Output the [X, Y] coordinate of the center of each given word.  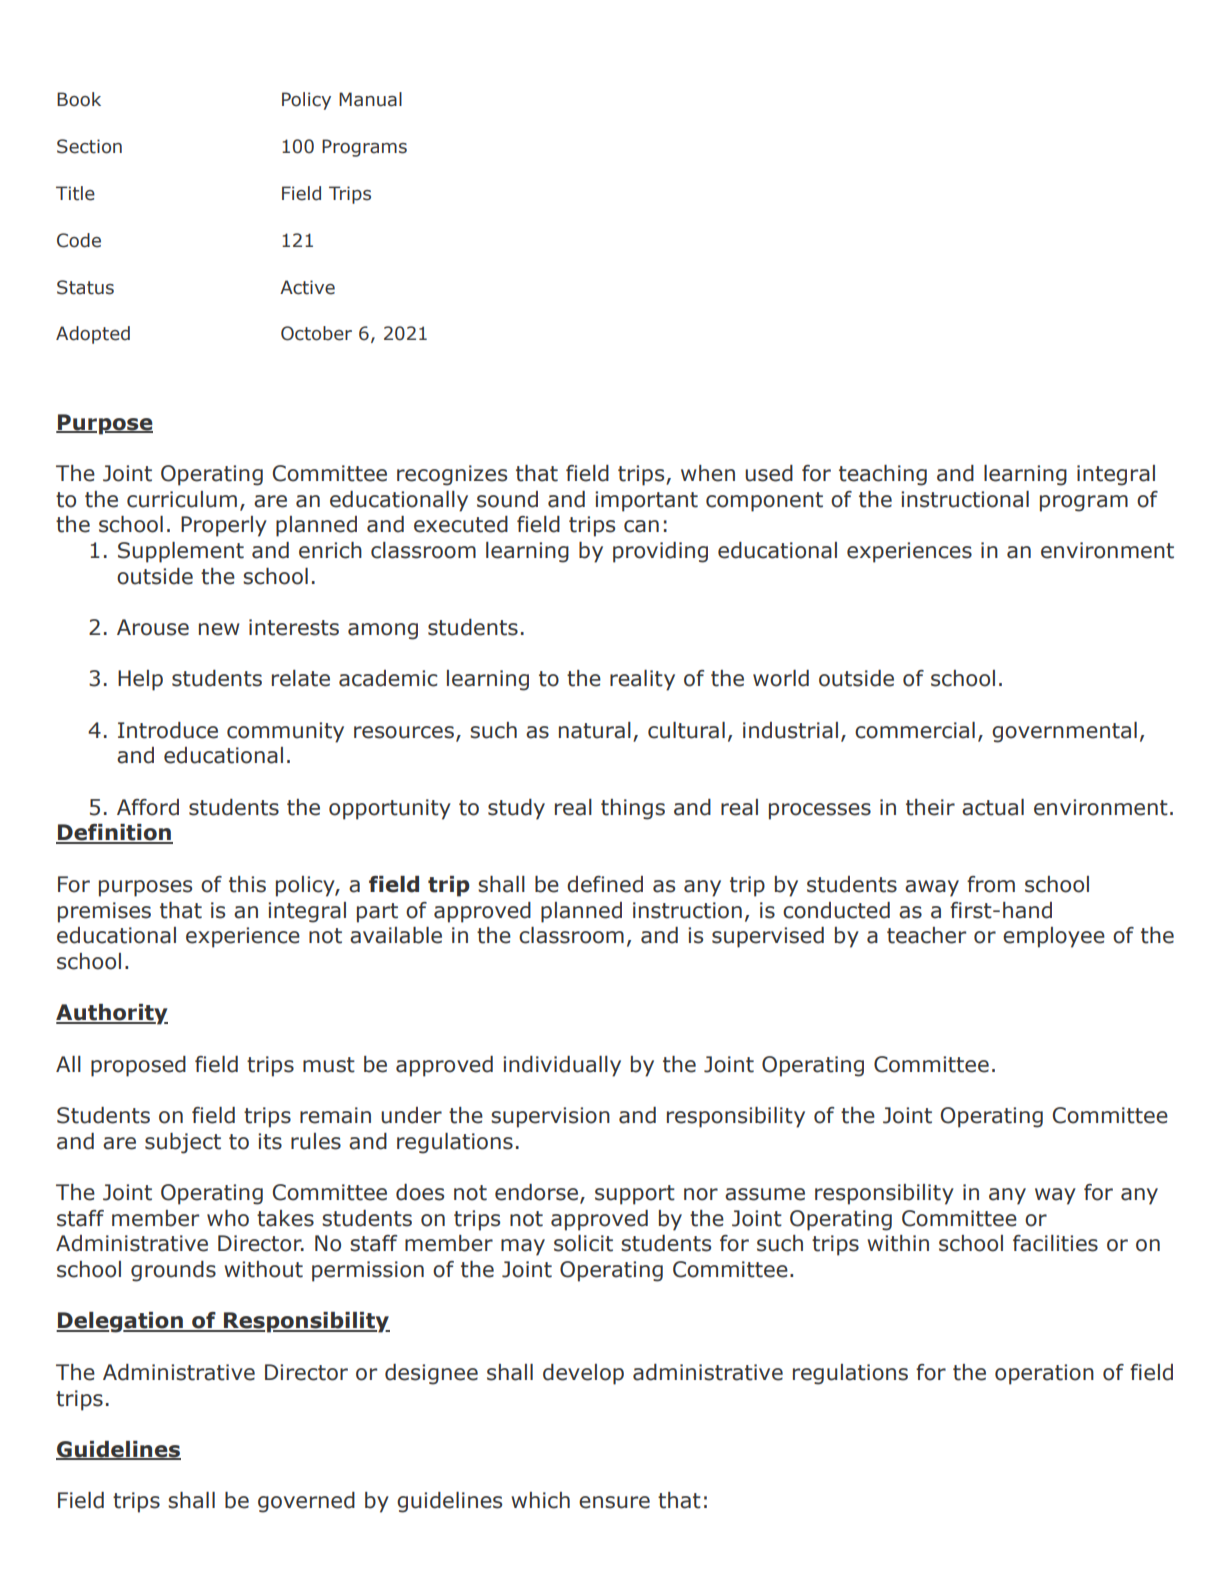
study [516, 809]
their [930, 807]
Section [89, 146]
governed [306, 1502]
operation [1044, 1374]
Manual [370, 99]
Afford [148, 807]
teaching [883, 475]
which [540, 1500]
